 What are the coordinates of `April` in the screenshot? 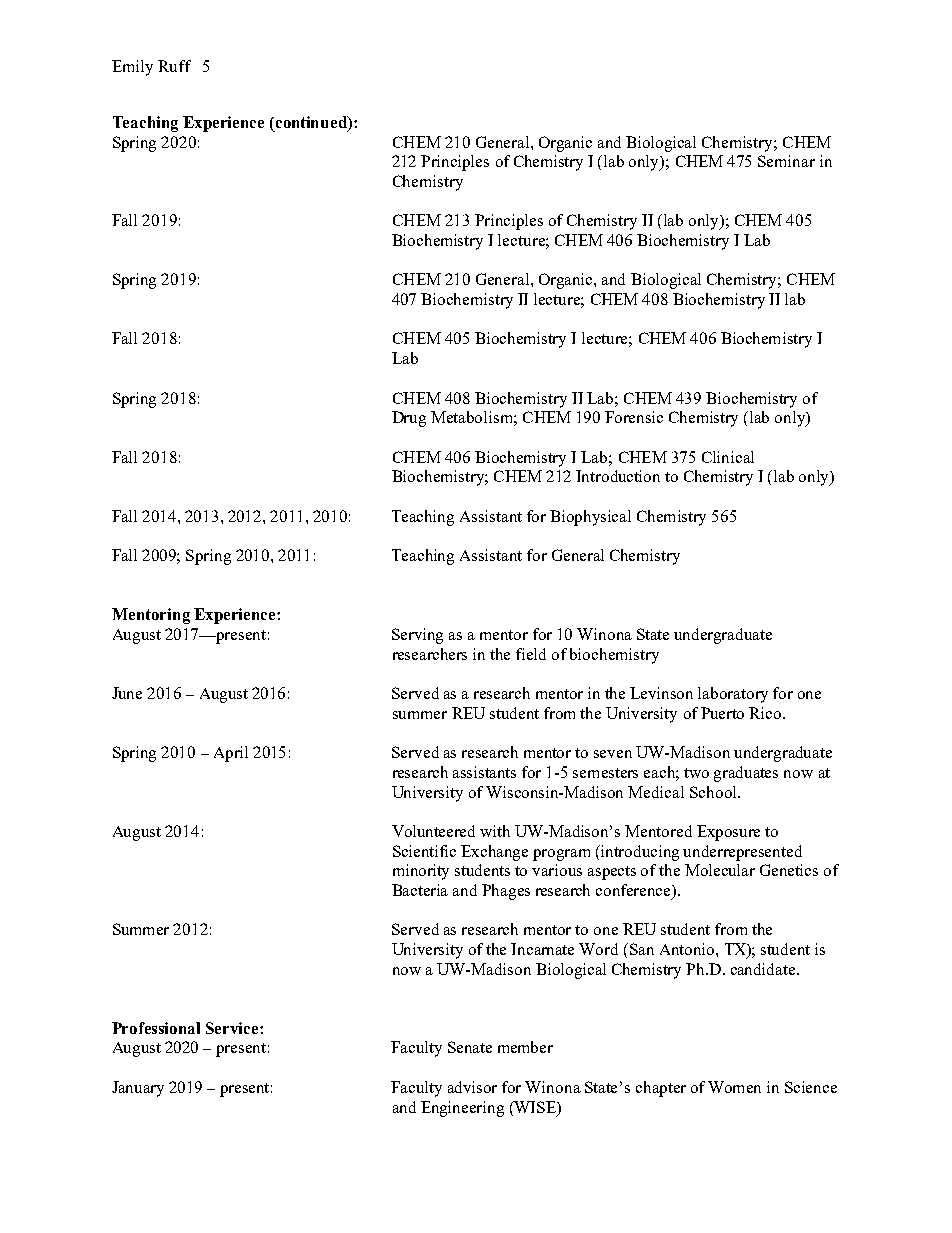 It's located at (231, 754).
